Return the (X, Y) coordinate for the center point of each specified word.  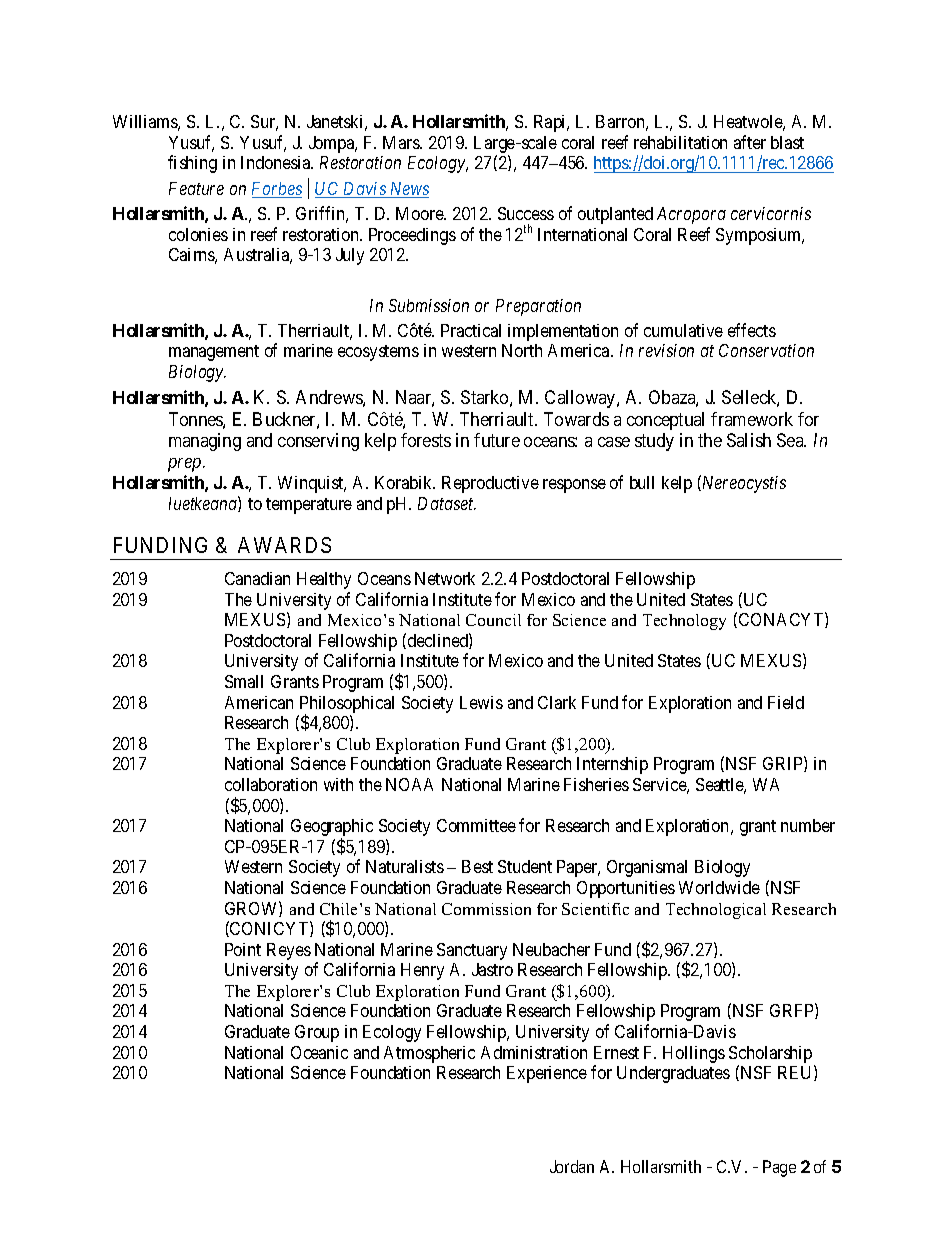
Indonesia (277, 162)
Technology (684, 622)
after (750, 142)
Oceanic (319, 1052)
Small (244, 681)
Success (526, 213)
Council (493, 620)
